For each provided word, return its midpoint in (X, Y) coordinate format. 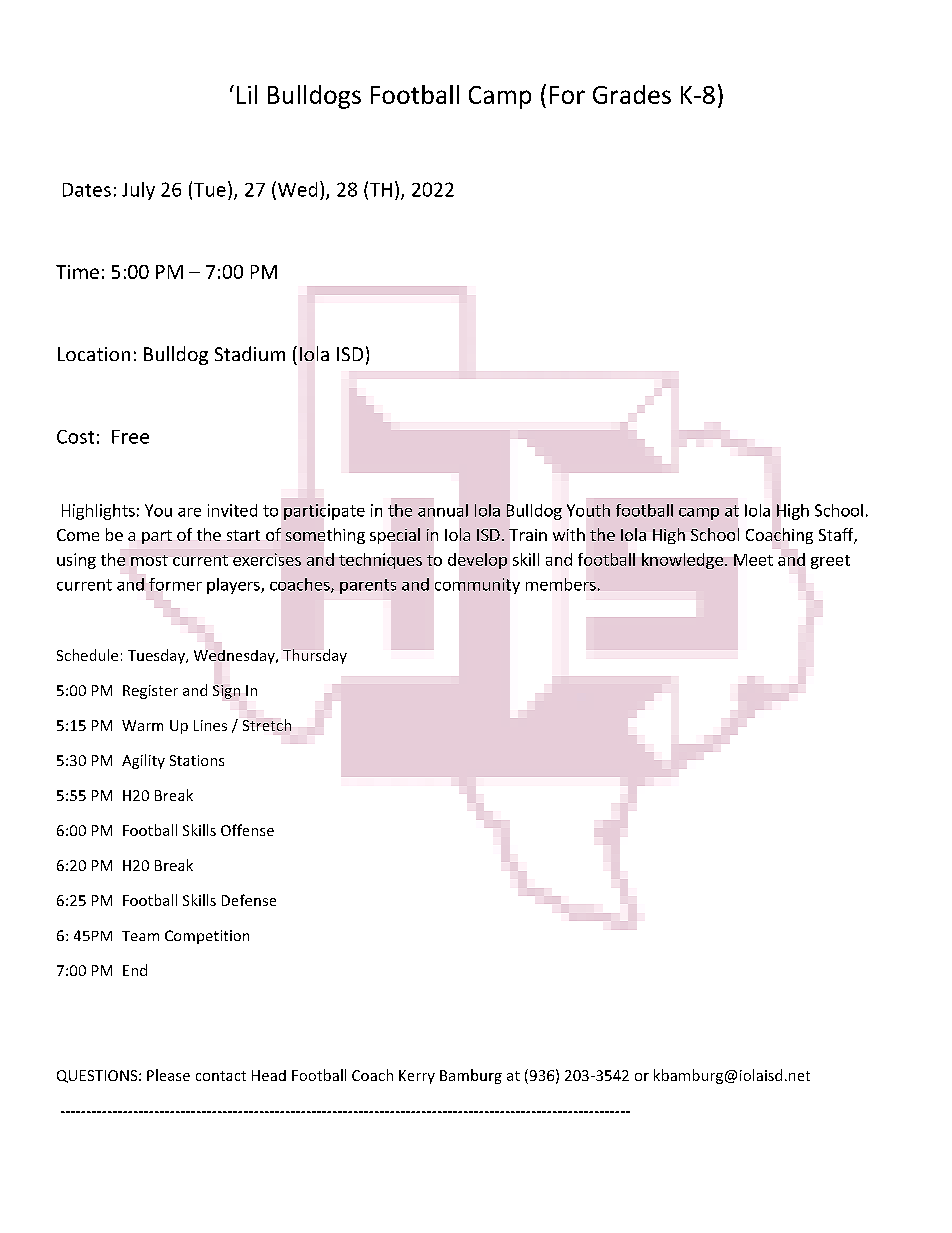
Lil (247, 94)
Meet (753, 560)
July (138, 191)
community (477, 586)
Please (168, 1075)
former (175, 584)
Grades (632, 94)
